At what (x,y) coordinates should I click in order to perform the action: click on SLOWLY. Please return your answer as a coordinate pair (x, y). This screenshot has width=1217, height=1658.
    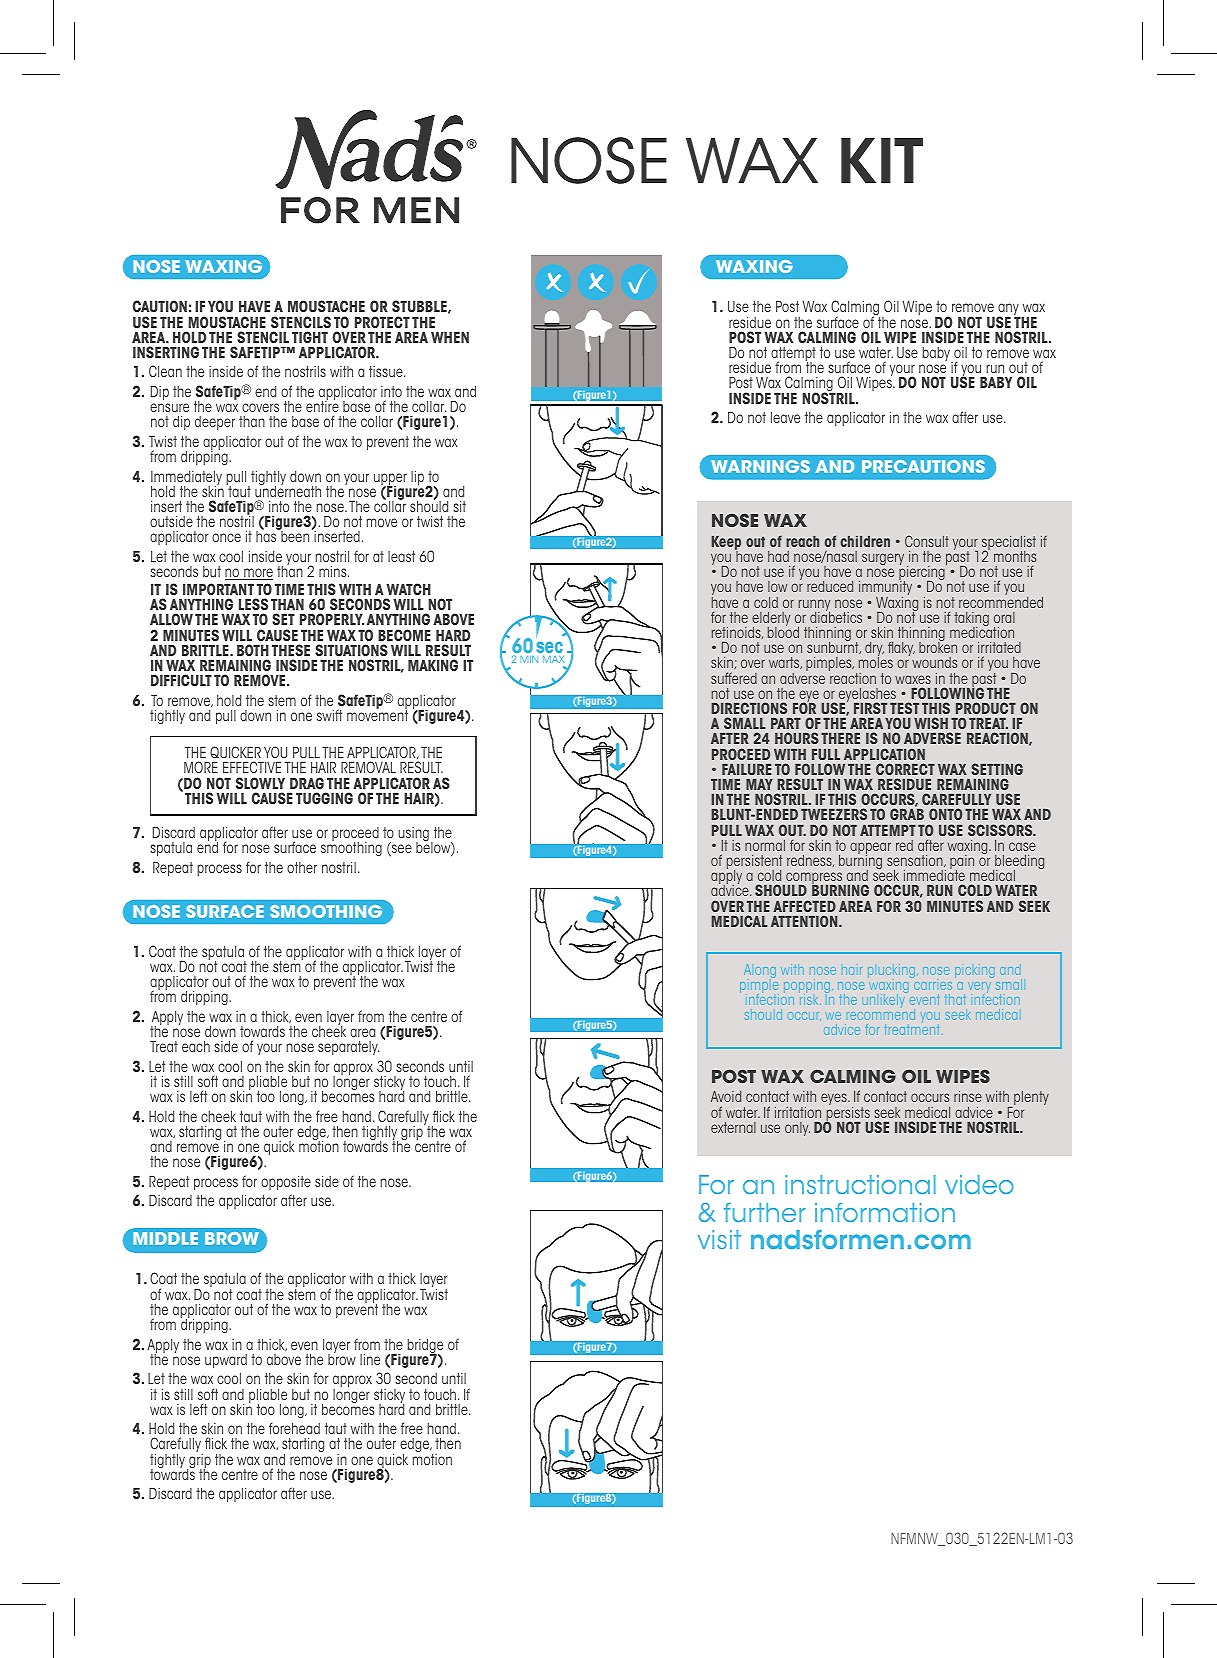
    Looking at the image, I should click on (260, 783).
